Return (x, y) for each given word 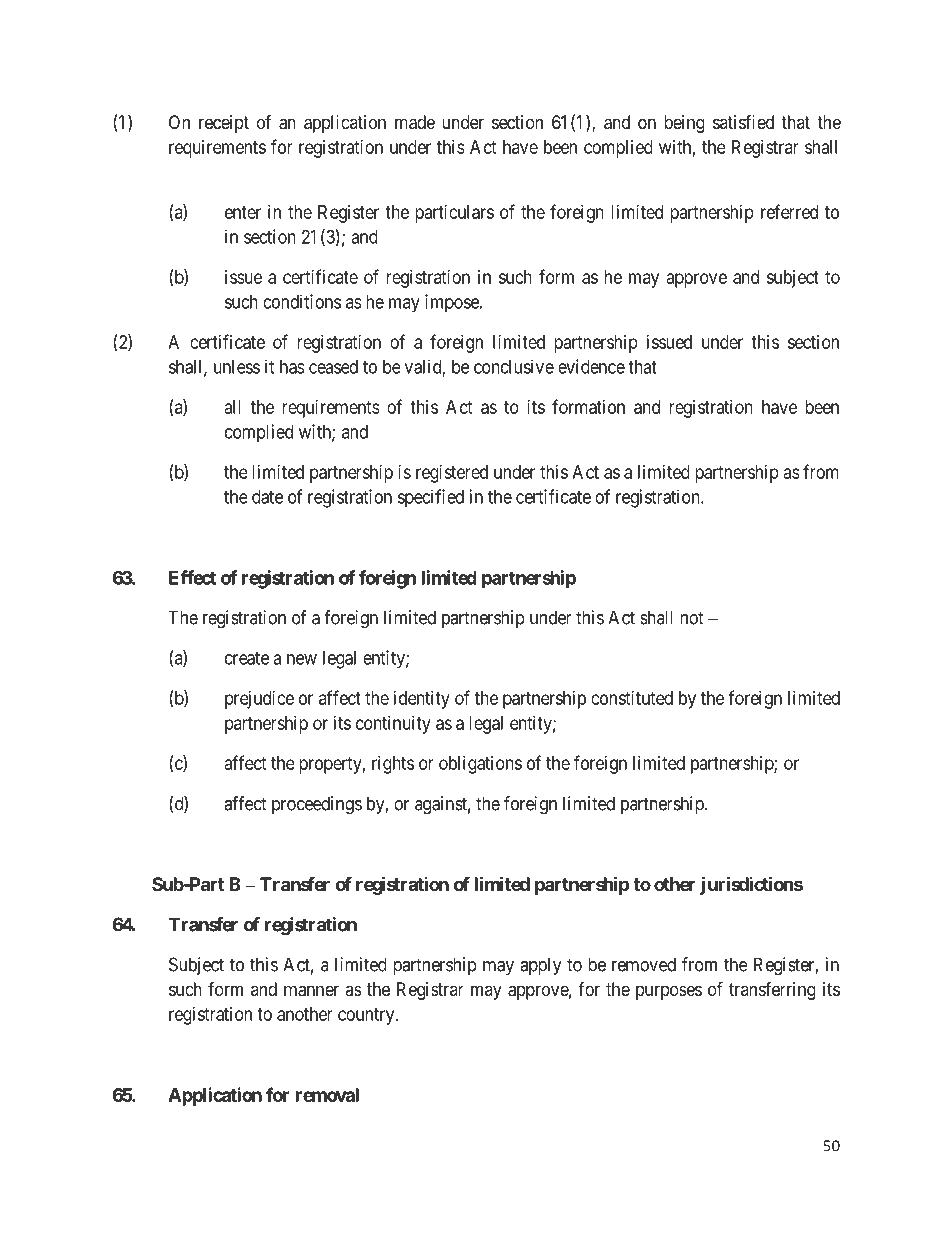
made (415, 122)
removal (327, 1095)
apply (541, 966)
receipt (224, 124)
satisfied (743, 122)
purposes (669, 992)
